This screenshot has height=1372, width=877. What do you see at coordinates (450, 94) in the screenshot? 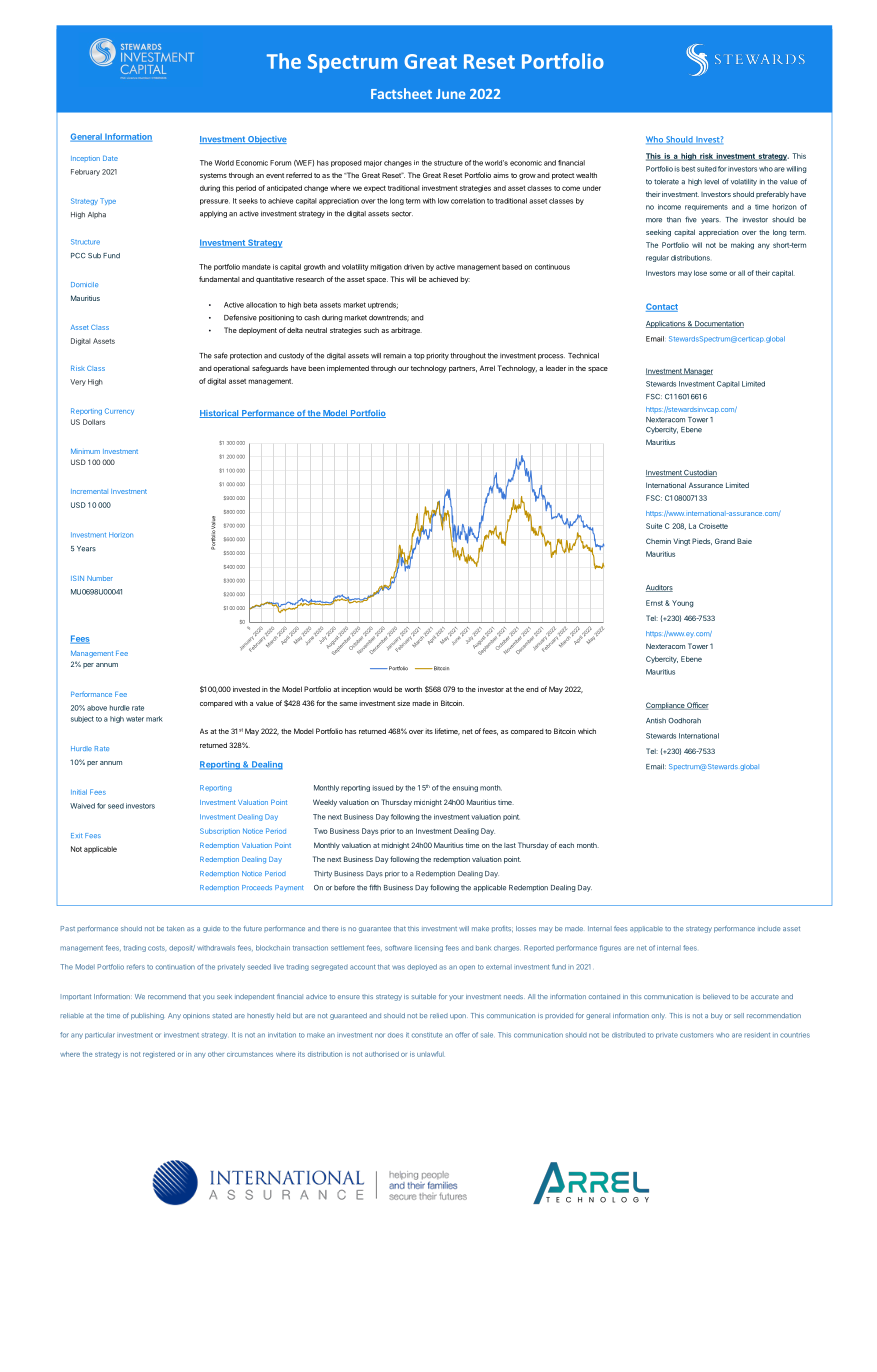
I see `June` at bounding box center [450, 94].
